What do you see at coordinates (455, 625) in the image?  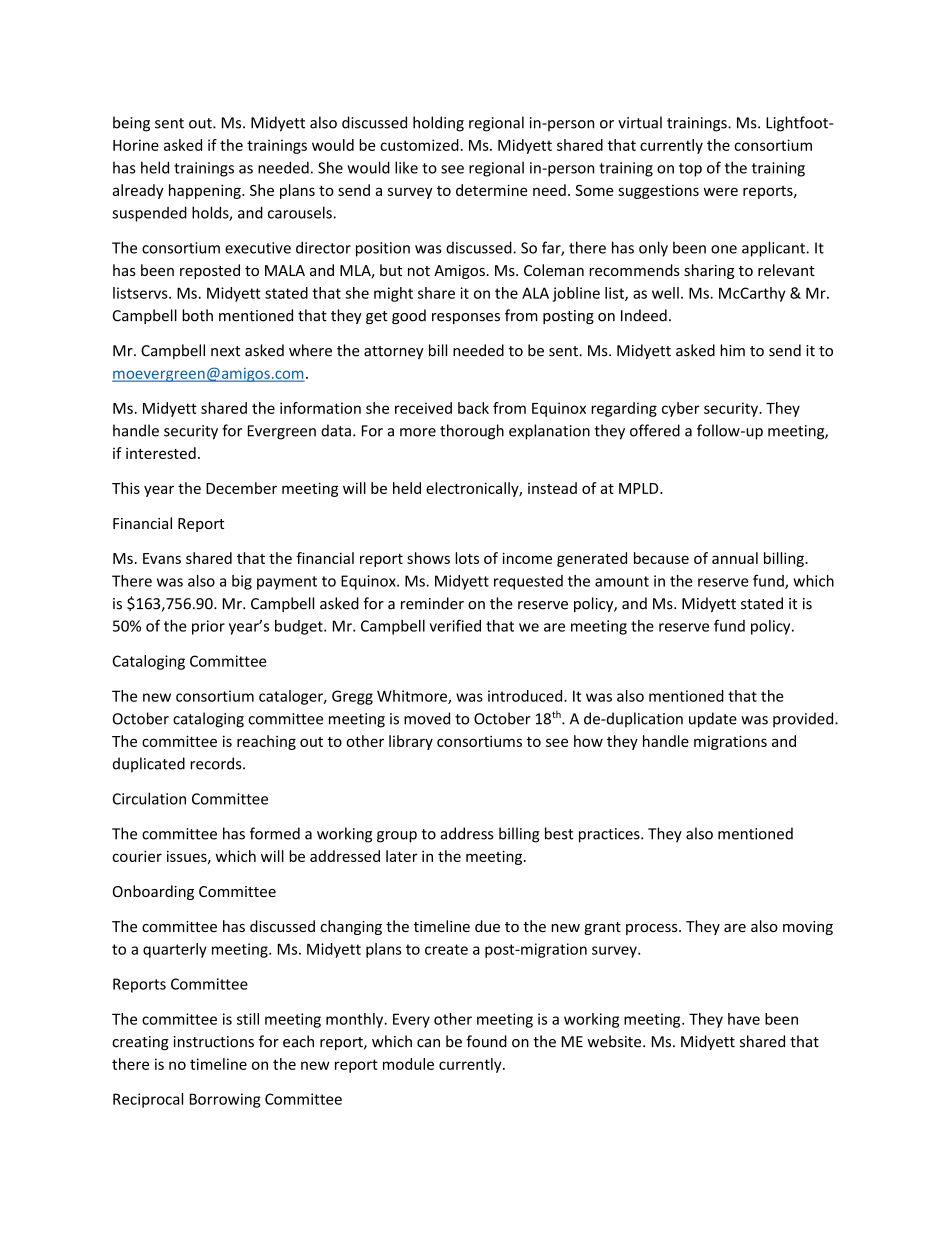 I see `verified` at bounding box center [455, 625].
